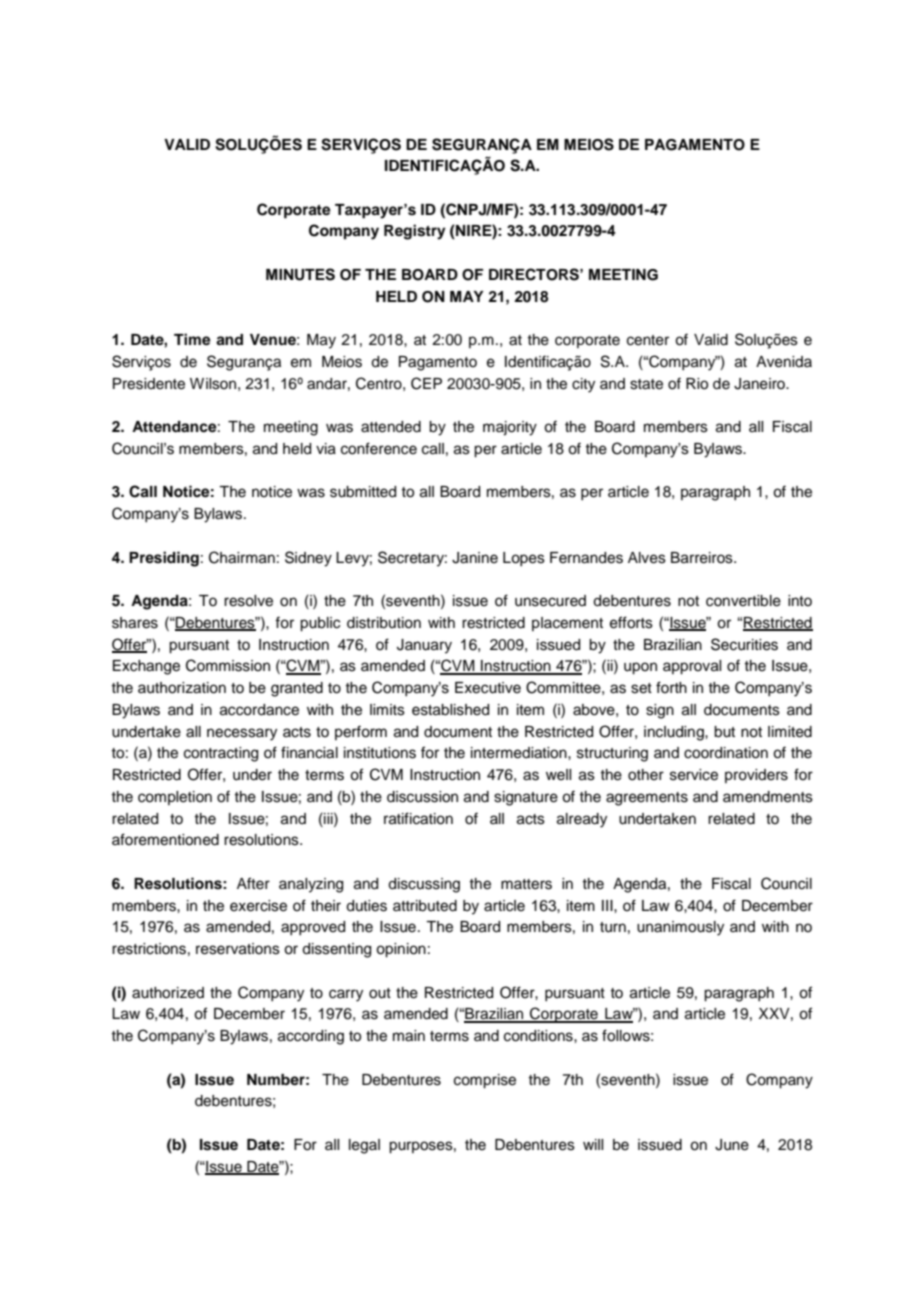 This document has width=924, height=1308. I want to click on authorization, so click(182, 688).
